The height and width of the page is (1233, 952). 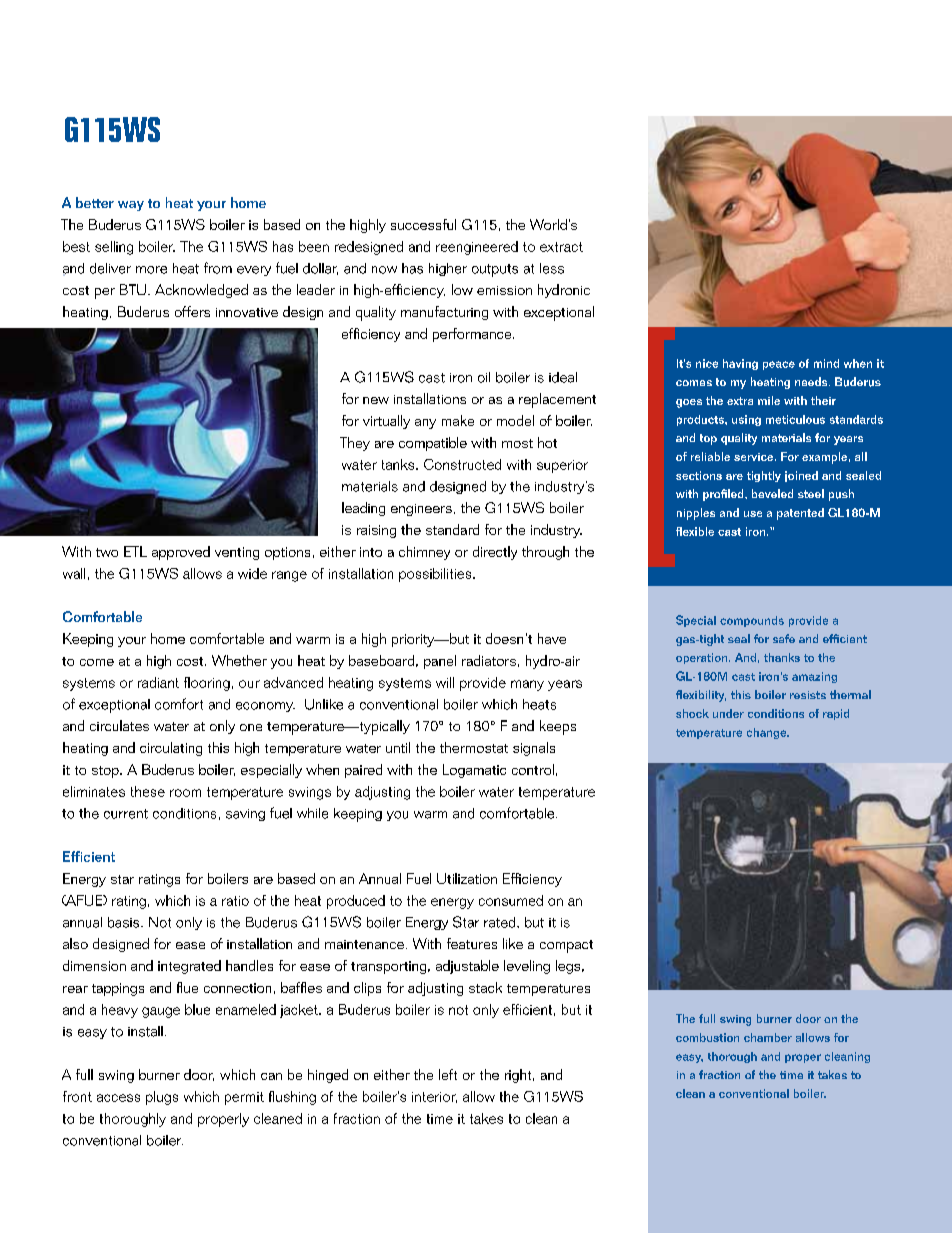 What do you see at coordinates (477, 248) in the page?
I see `reengineered` at bounding box center [477, 248].
